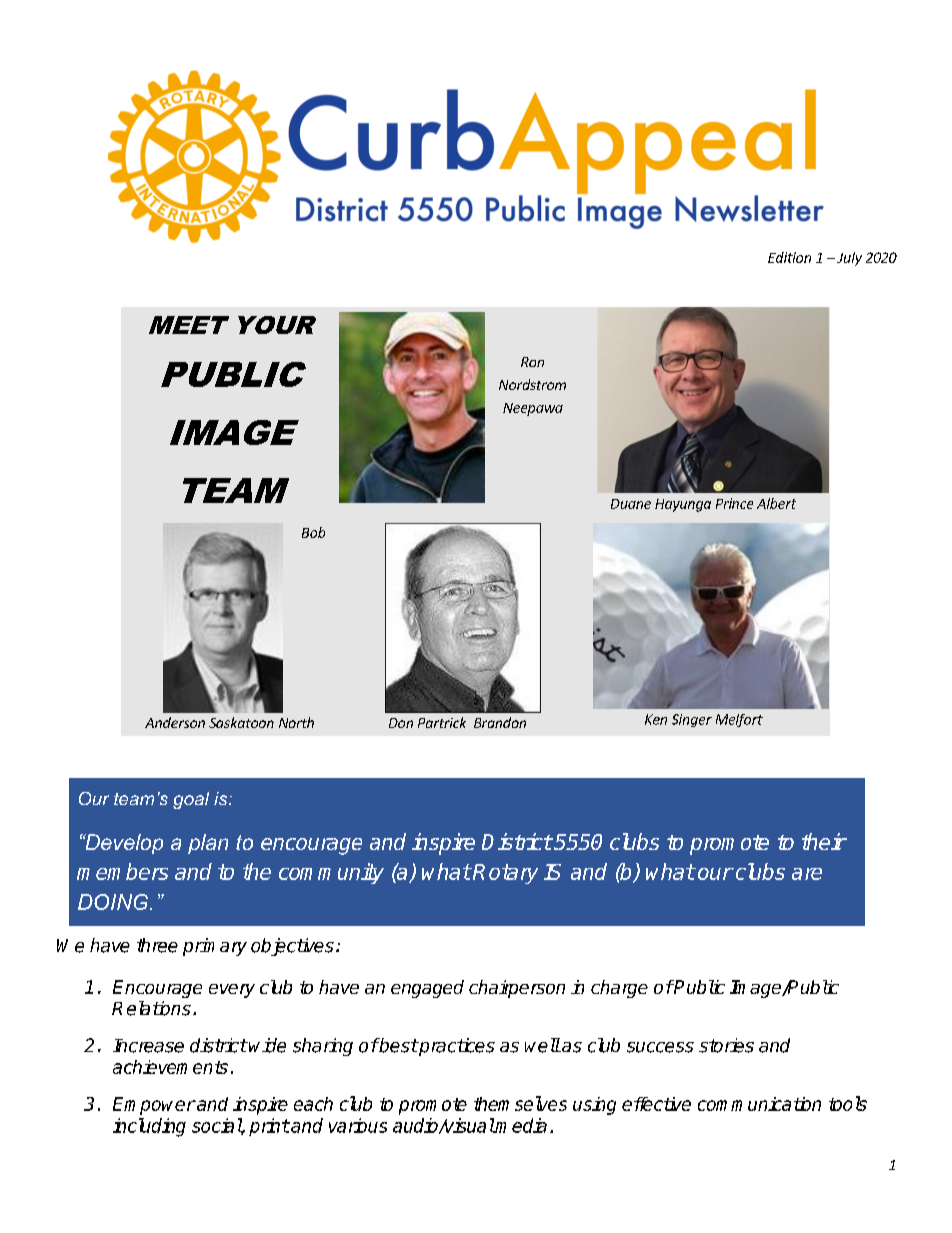 The width and height of the document is (952, 1233). Describe the element at coordinates (520, 1103) in the document. I see `themselves` at that location.
